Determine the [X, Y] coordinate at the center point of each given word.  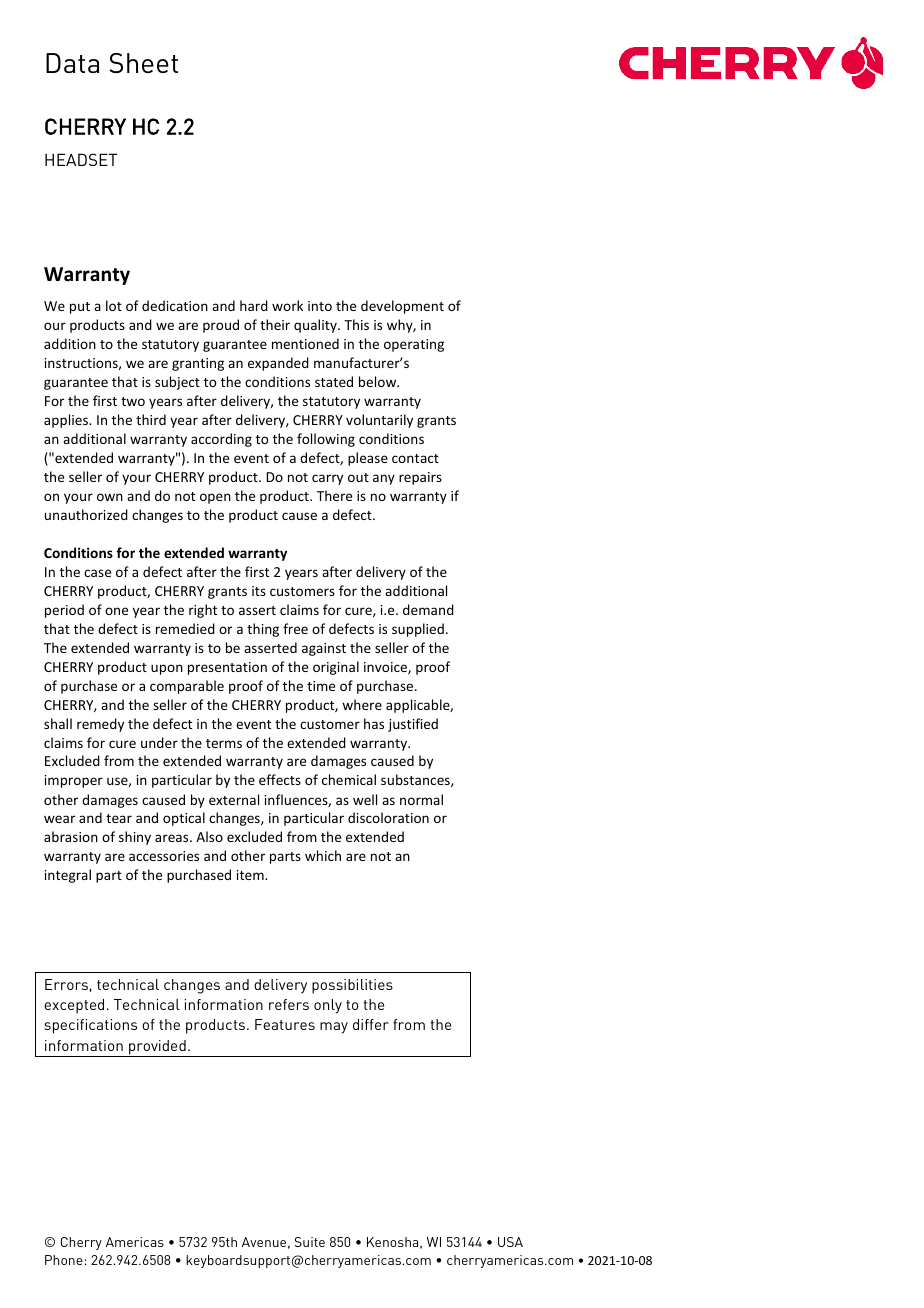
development [402, 307]
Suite [310, 1242]
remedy [100, 725]
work [287, 305]
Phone [64, 1260]
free [295, 628]
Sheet [143, 63]
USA [510, 1242]
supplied [418, 630]
